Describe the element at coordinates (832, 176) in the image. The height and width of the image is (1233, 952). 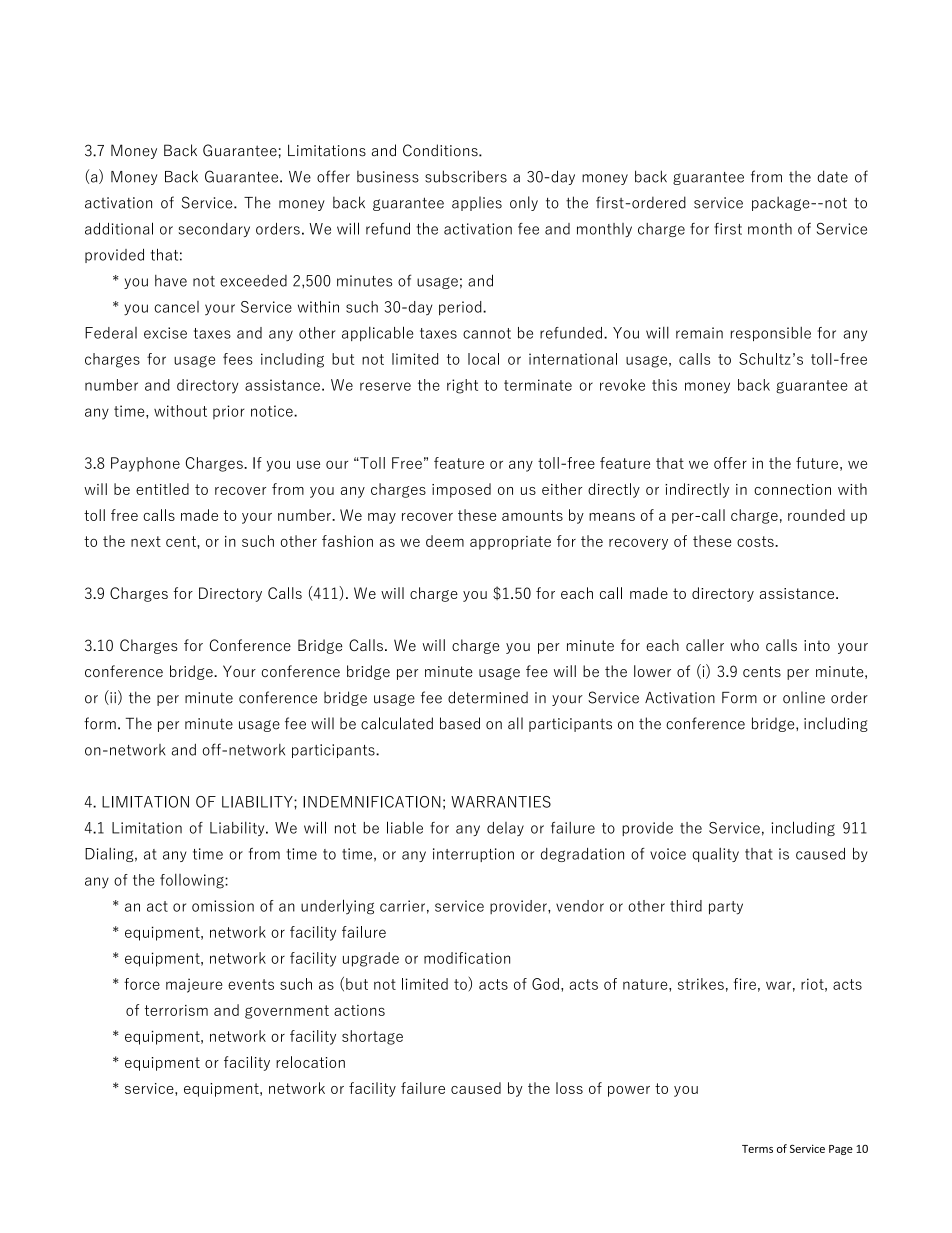
I see `date` at that location.
